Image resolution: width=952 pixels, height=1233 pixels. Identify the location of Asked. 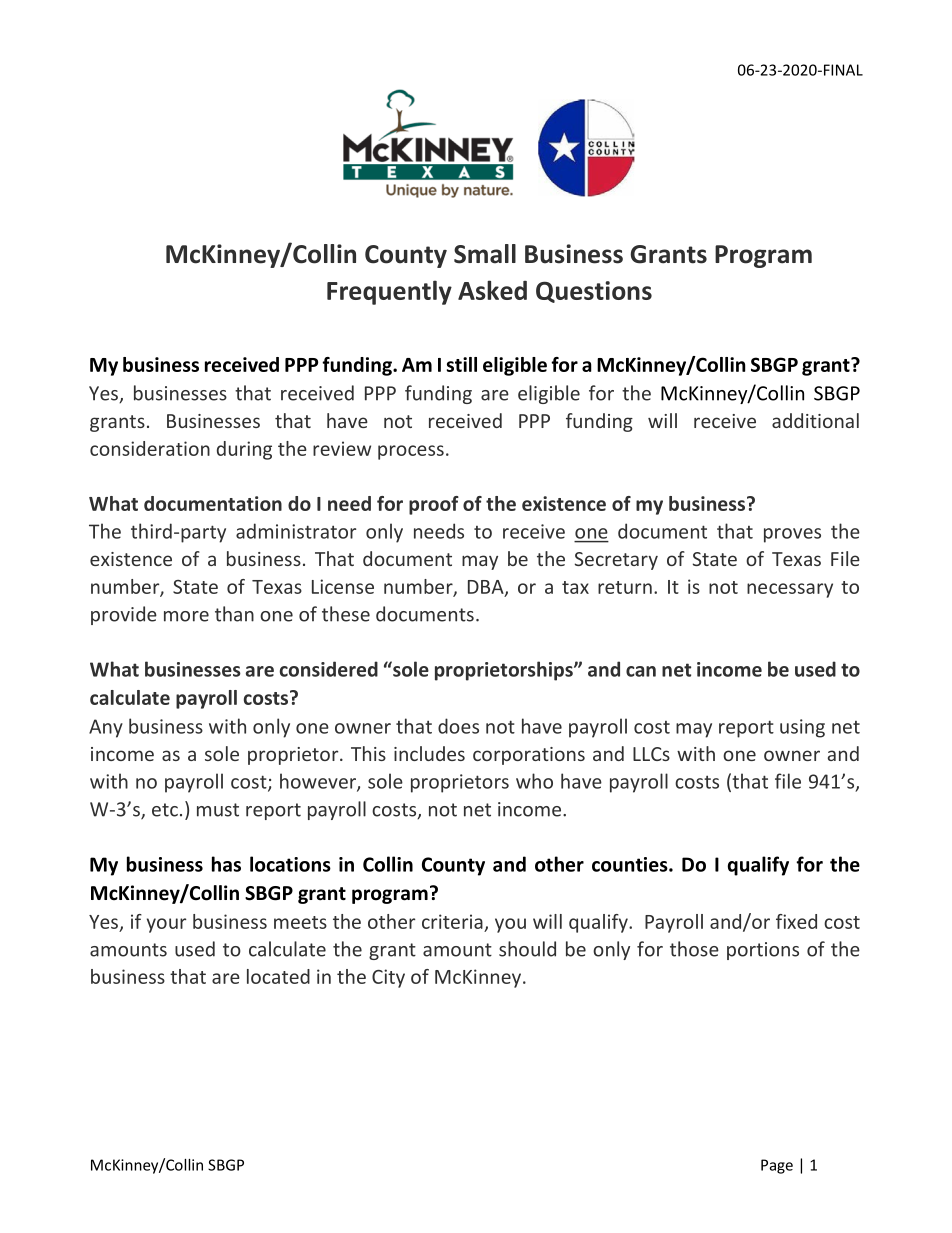
(492, 290).
